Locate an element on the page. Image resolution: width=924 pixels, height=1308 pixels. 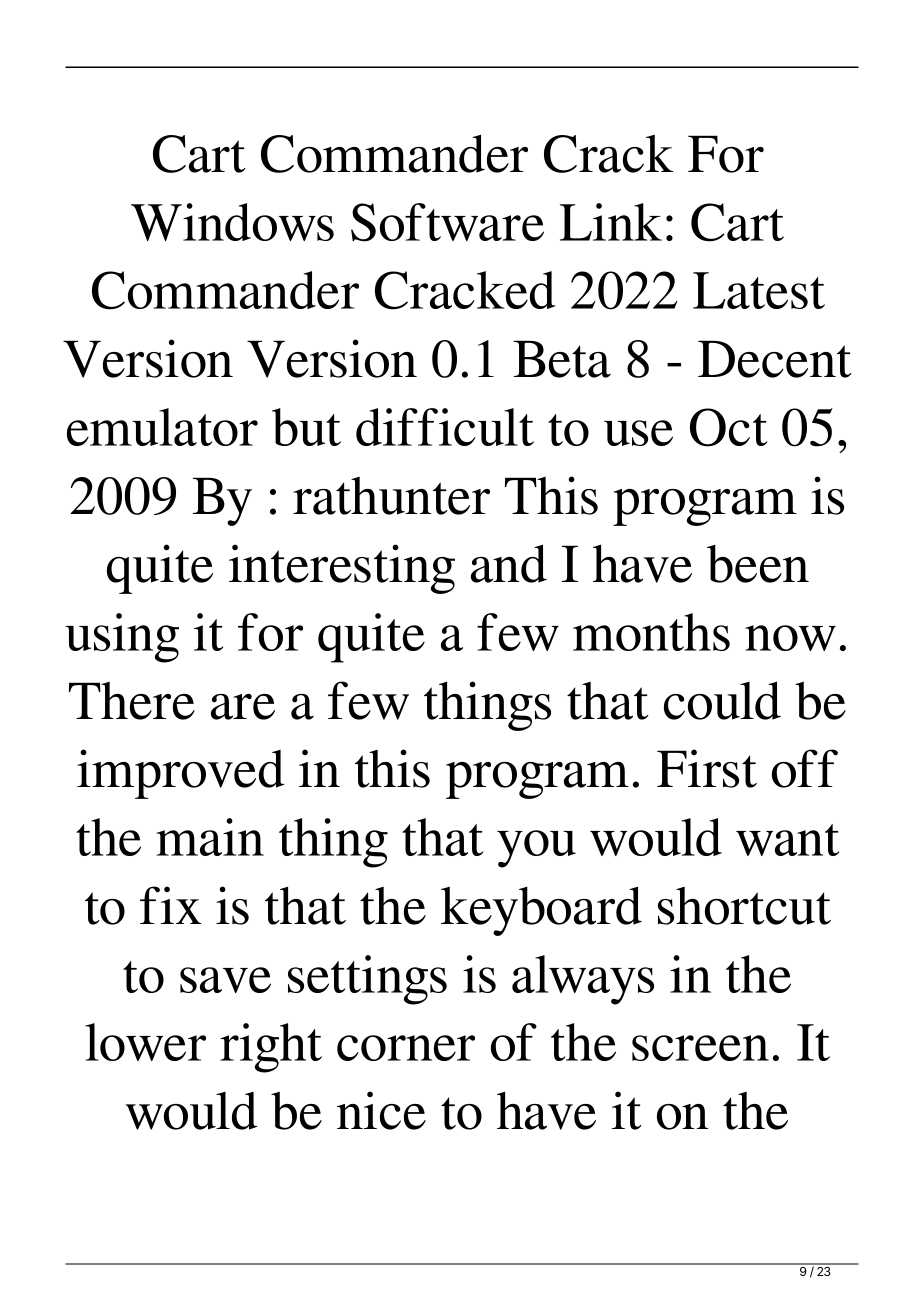
interesting is located at coordinates (342, 569).
